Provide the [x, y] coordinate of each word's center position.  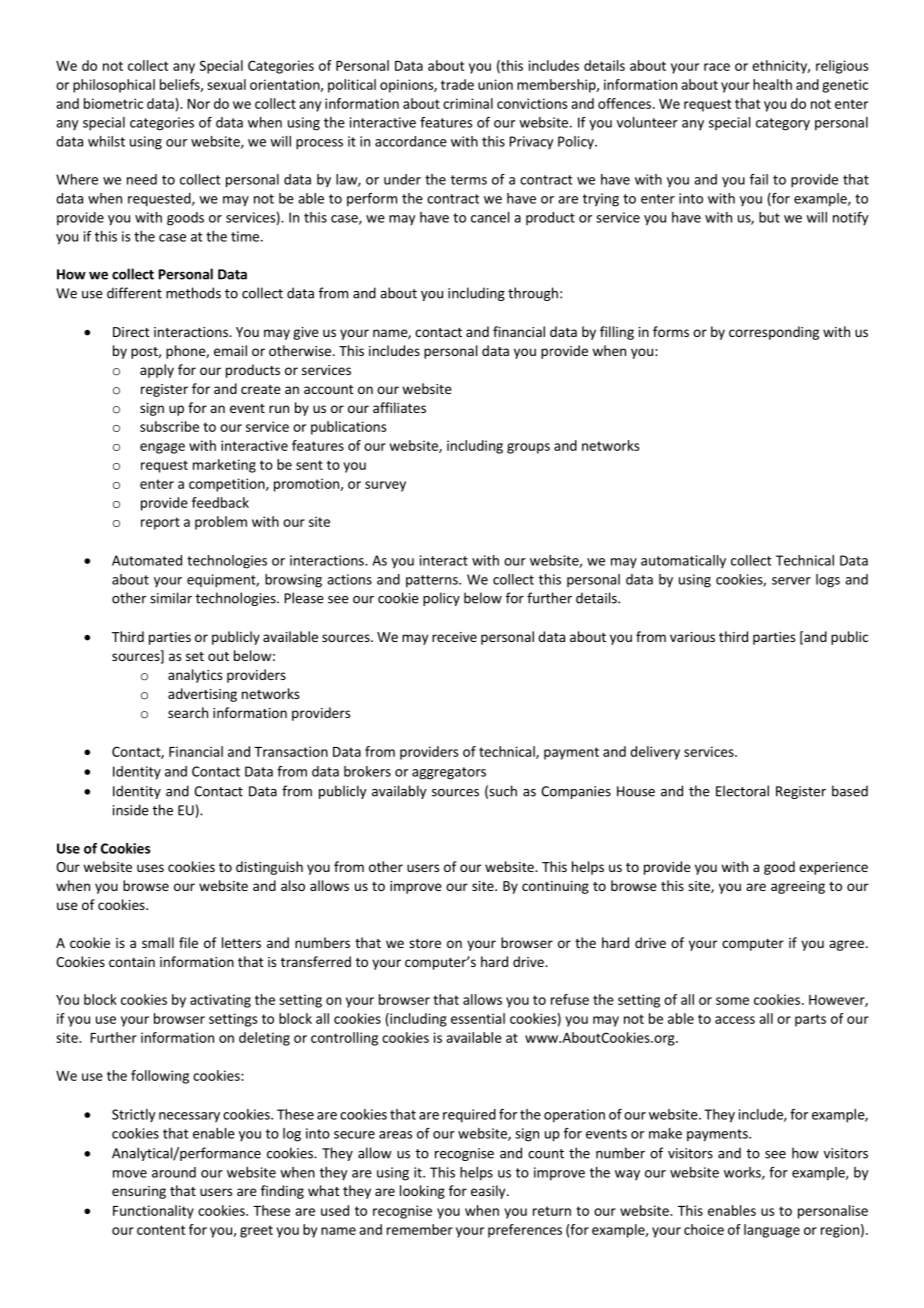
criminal [468, 103]
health [772, 84]
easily [489, 1192]
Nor [199, 104]
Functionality [153, 1212]
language [772, 1231]
